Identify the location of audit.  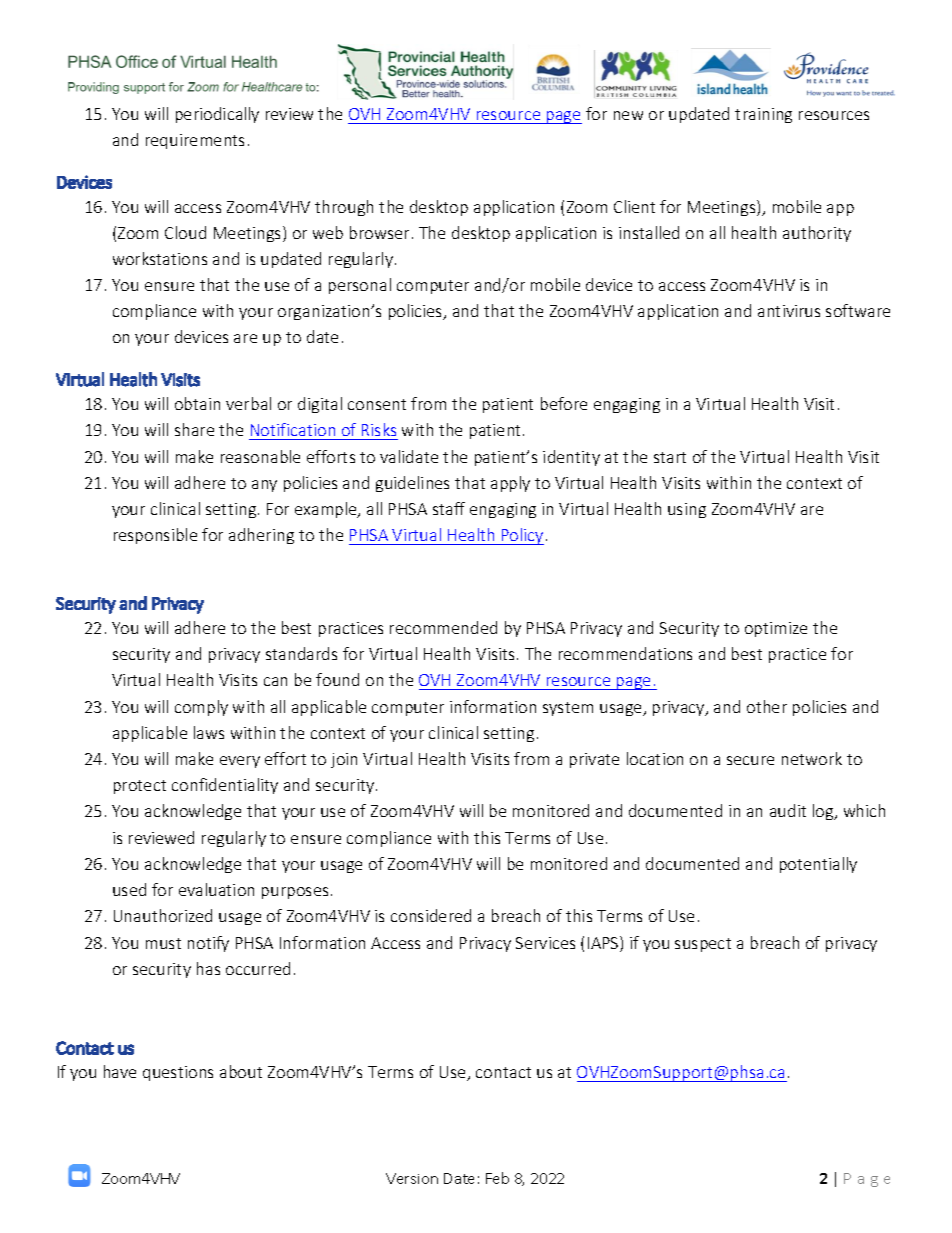
(788, 810).
